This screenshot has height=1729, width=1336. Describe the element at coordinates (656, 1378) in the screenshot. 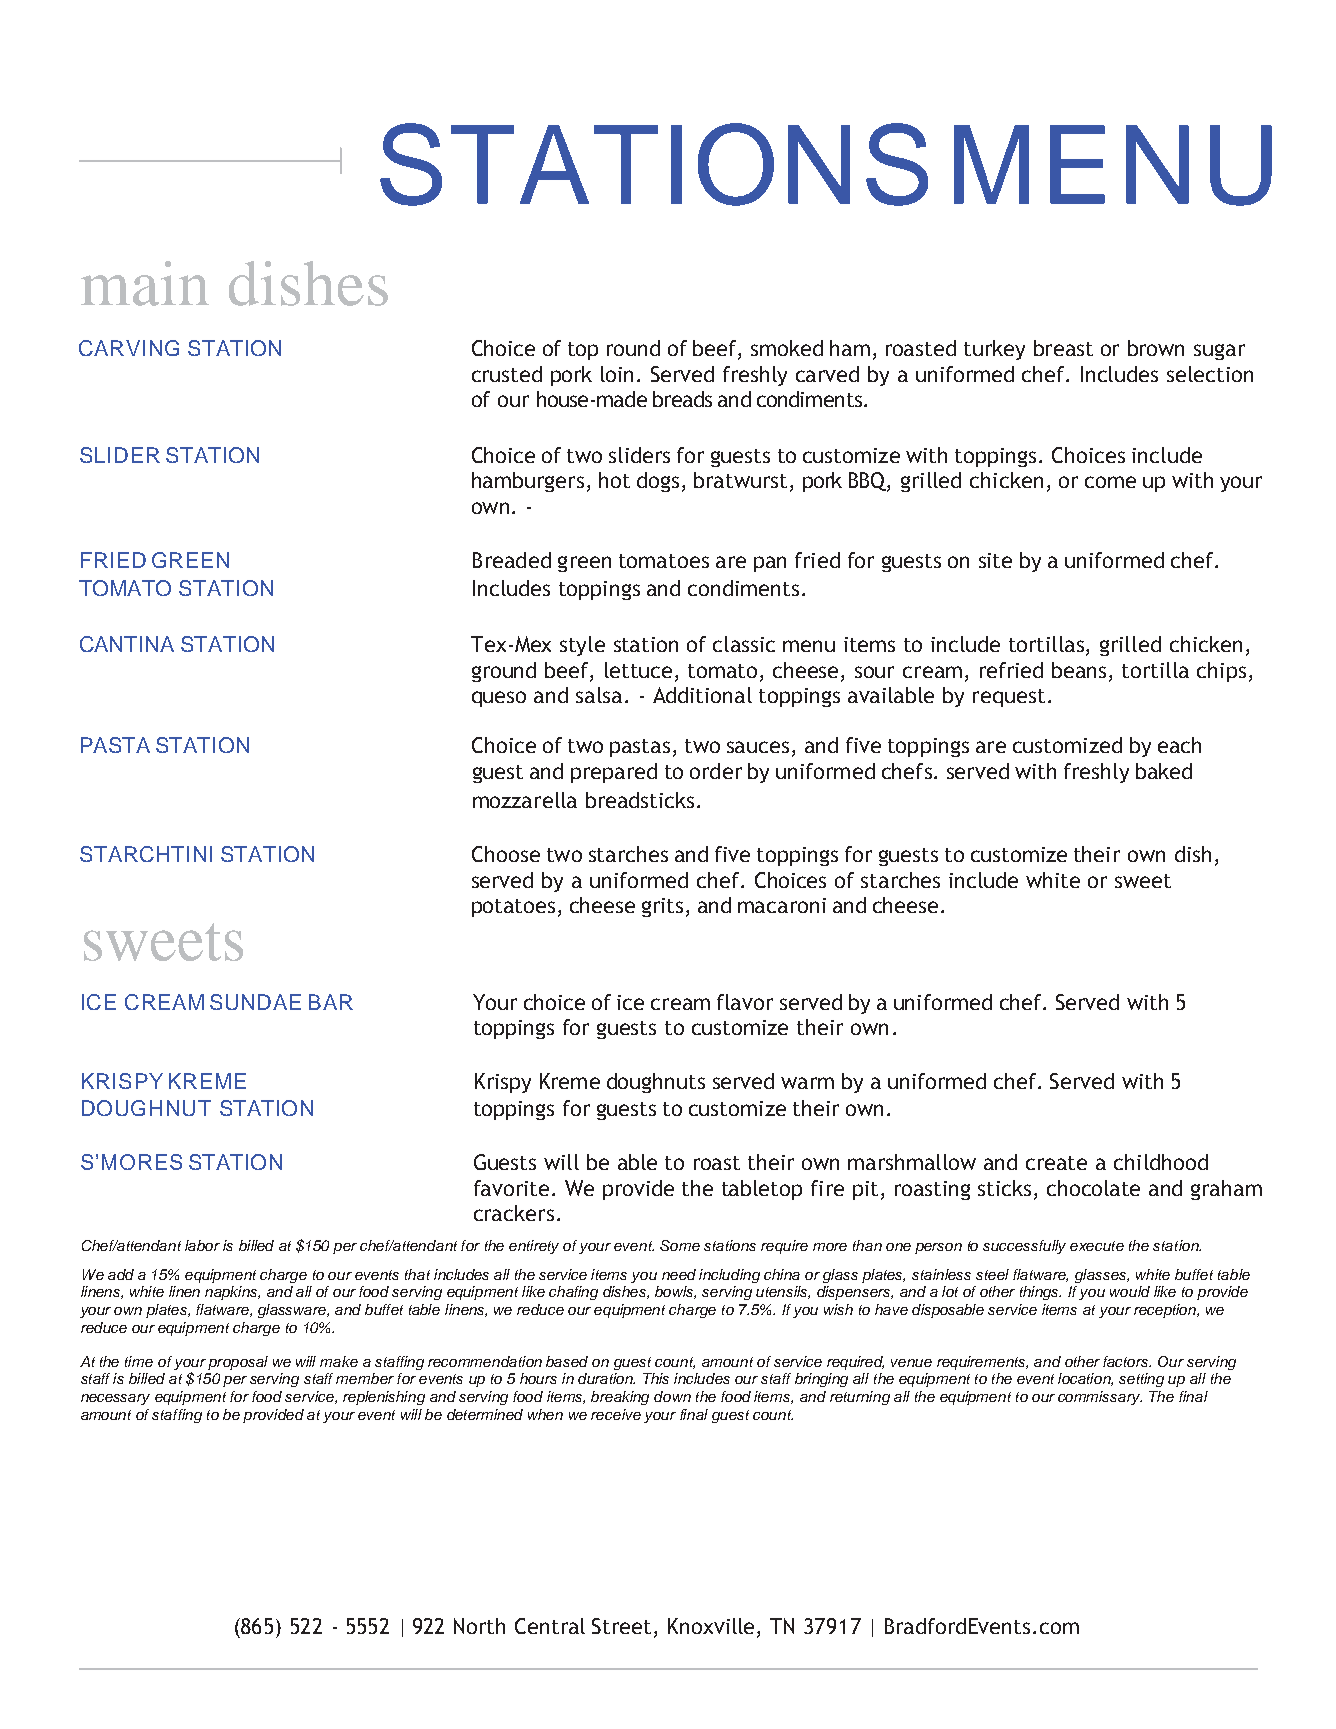

I see `This` at that location.
